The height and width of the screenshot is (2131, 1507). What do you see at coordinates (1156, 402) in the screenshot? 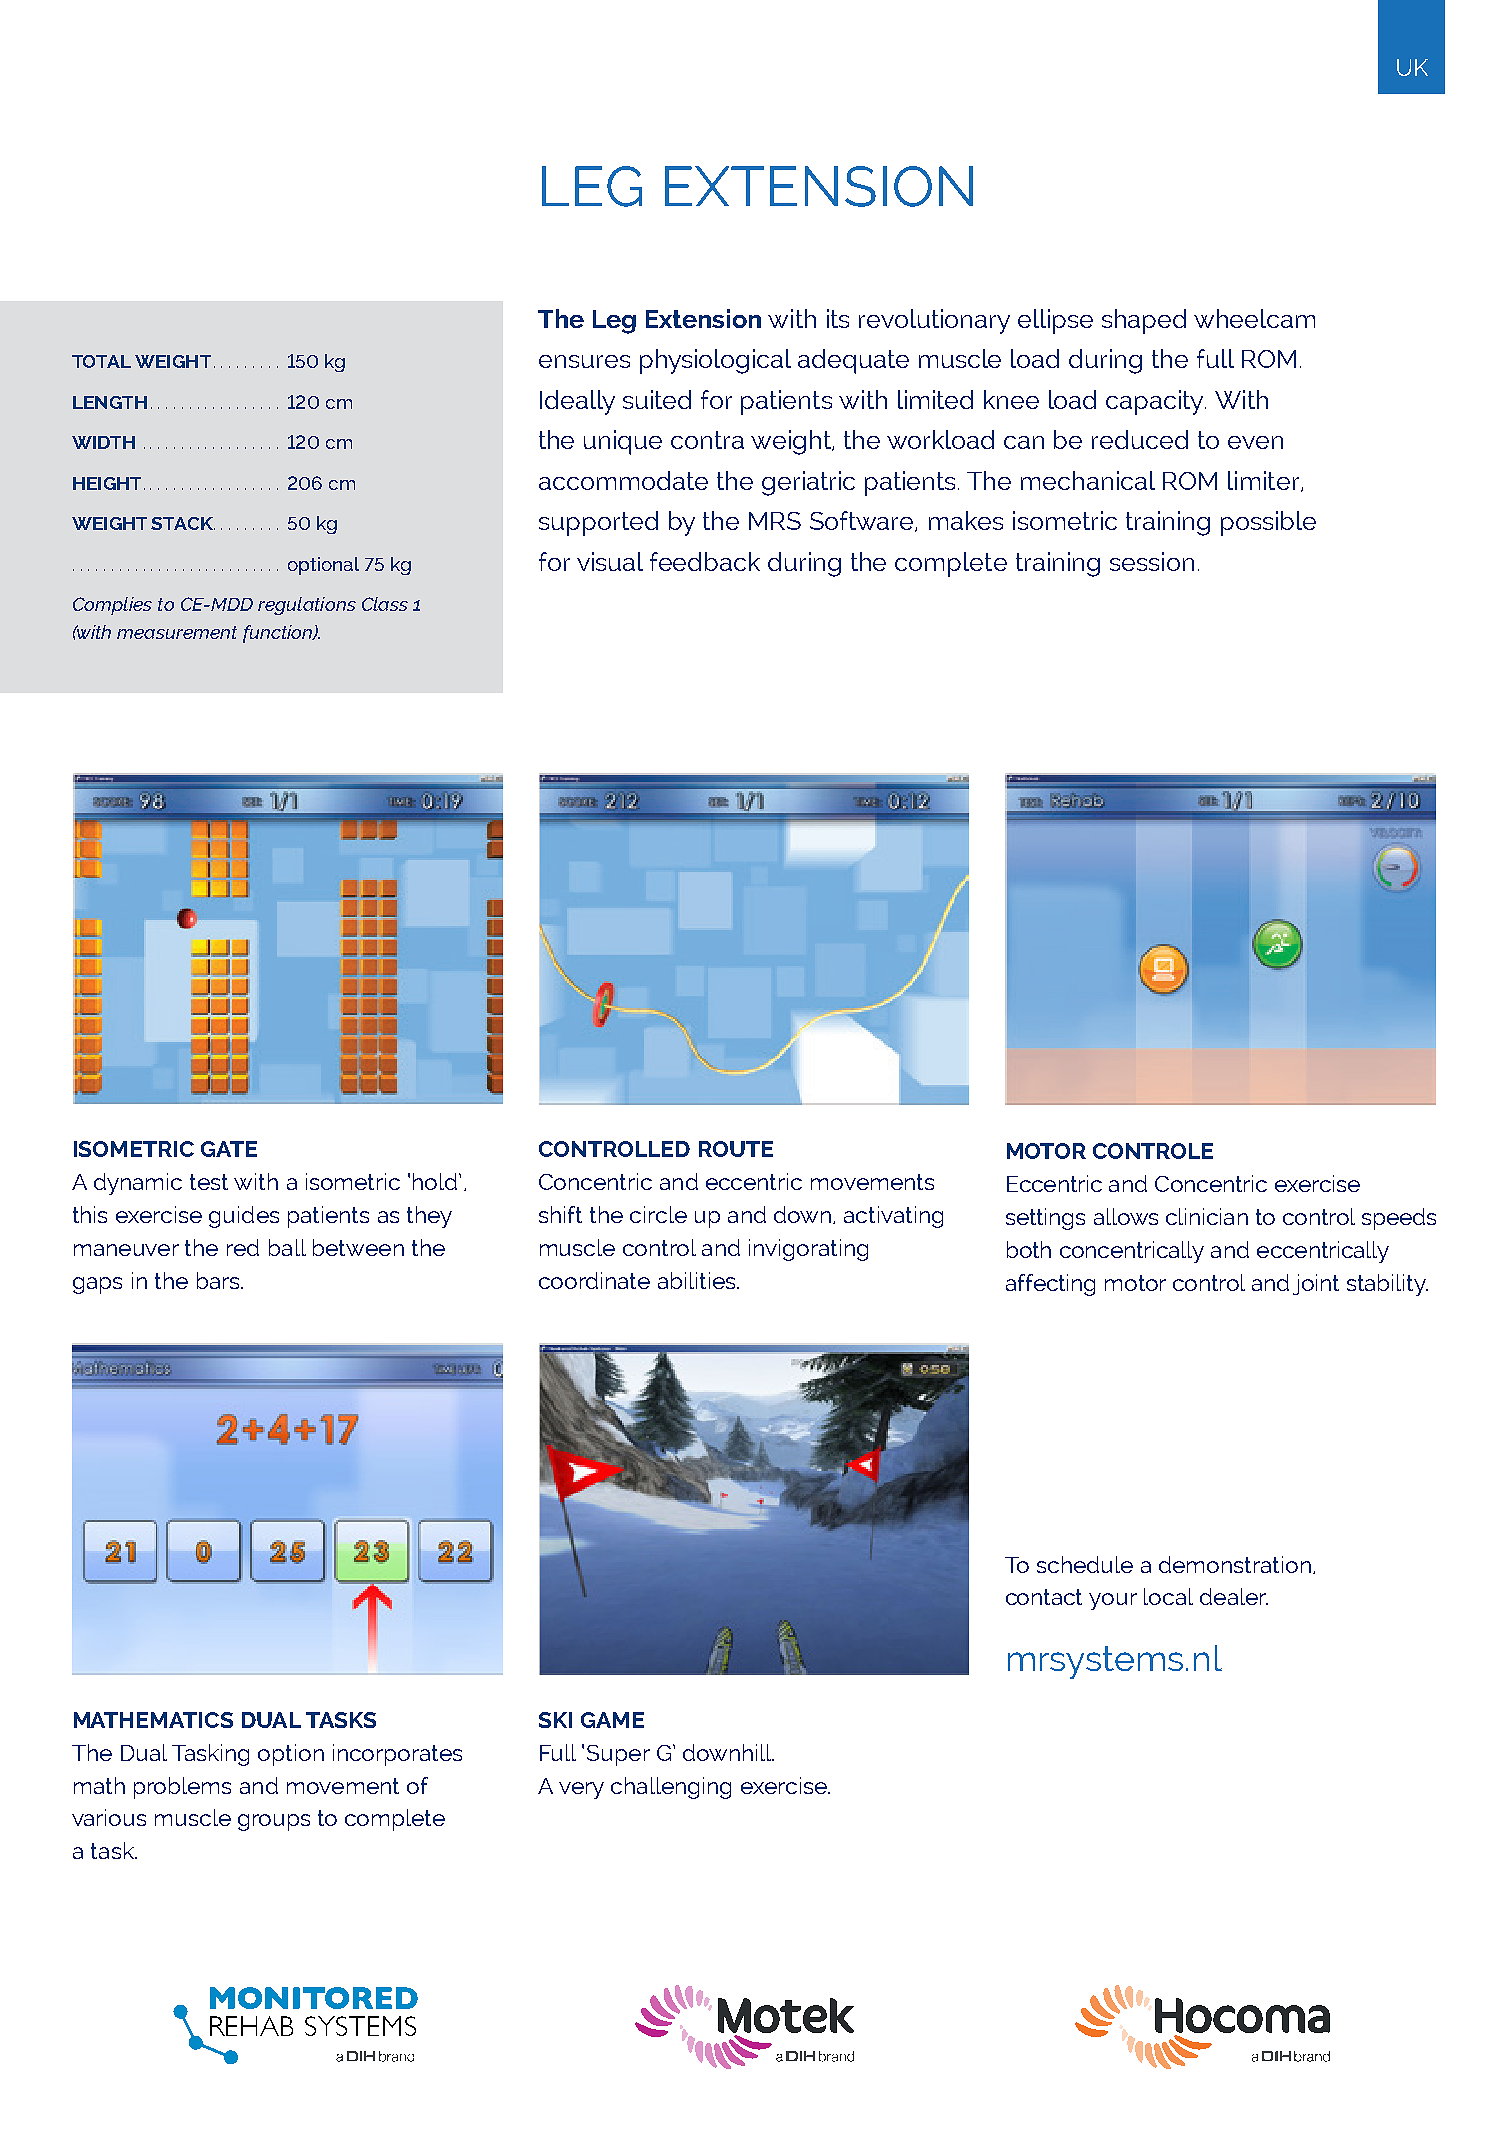
I see `capacity` at bounding box center [1156, 402].
